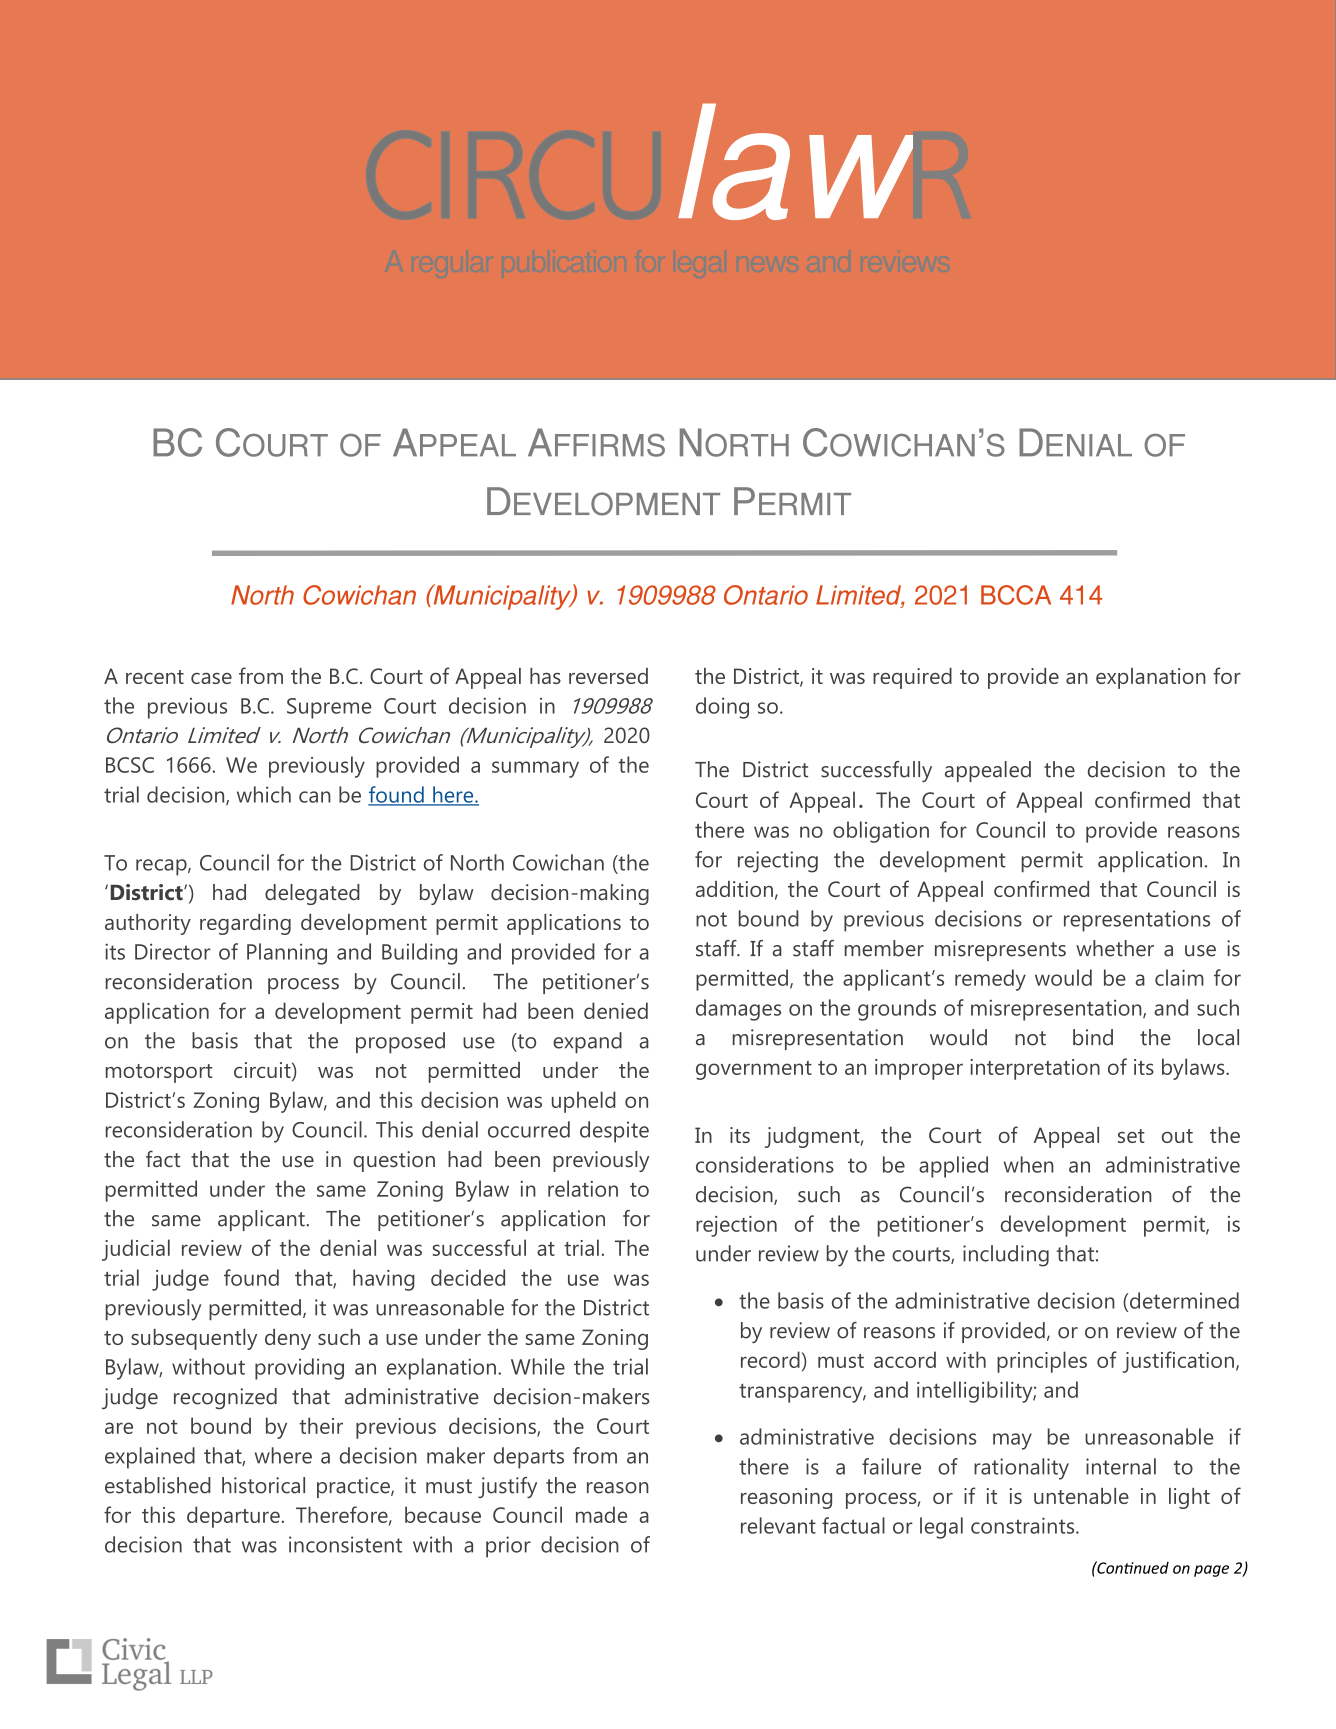  I want to click on despite, so click(614, 1132).
